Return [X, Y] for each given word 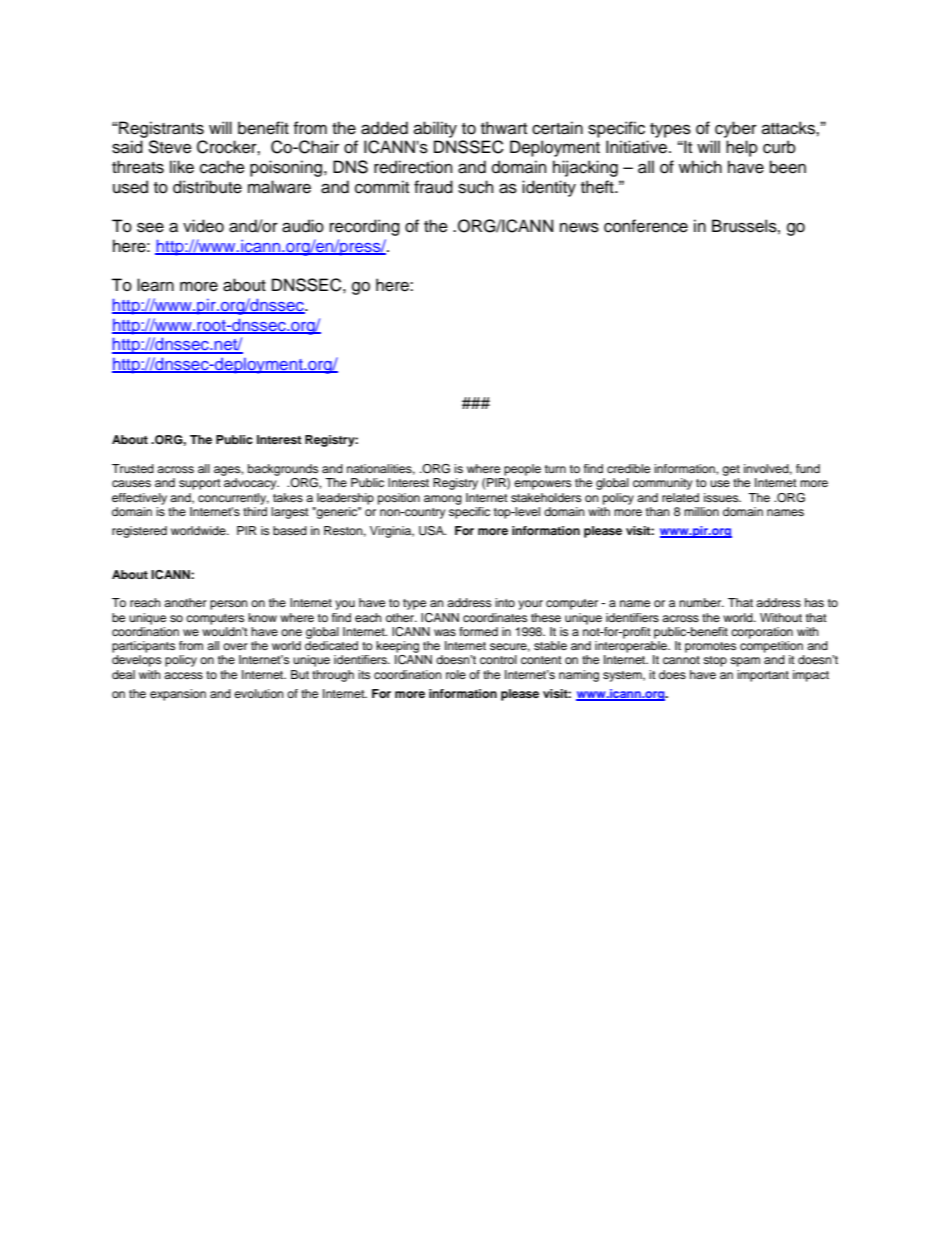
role [456, 674]
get [731, 470]
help [742, 148]
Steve [170, 147]
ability [435, 129]
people [522, 470]
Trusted [133, 468]
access [183, 675]
